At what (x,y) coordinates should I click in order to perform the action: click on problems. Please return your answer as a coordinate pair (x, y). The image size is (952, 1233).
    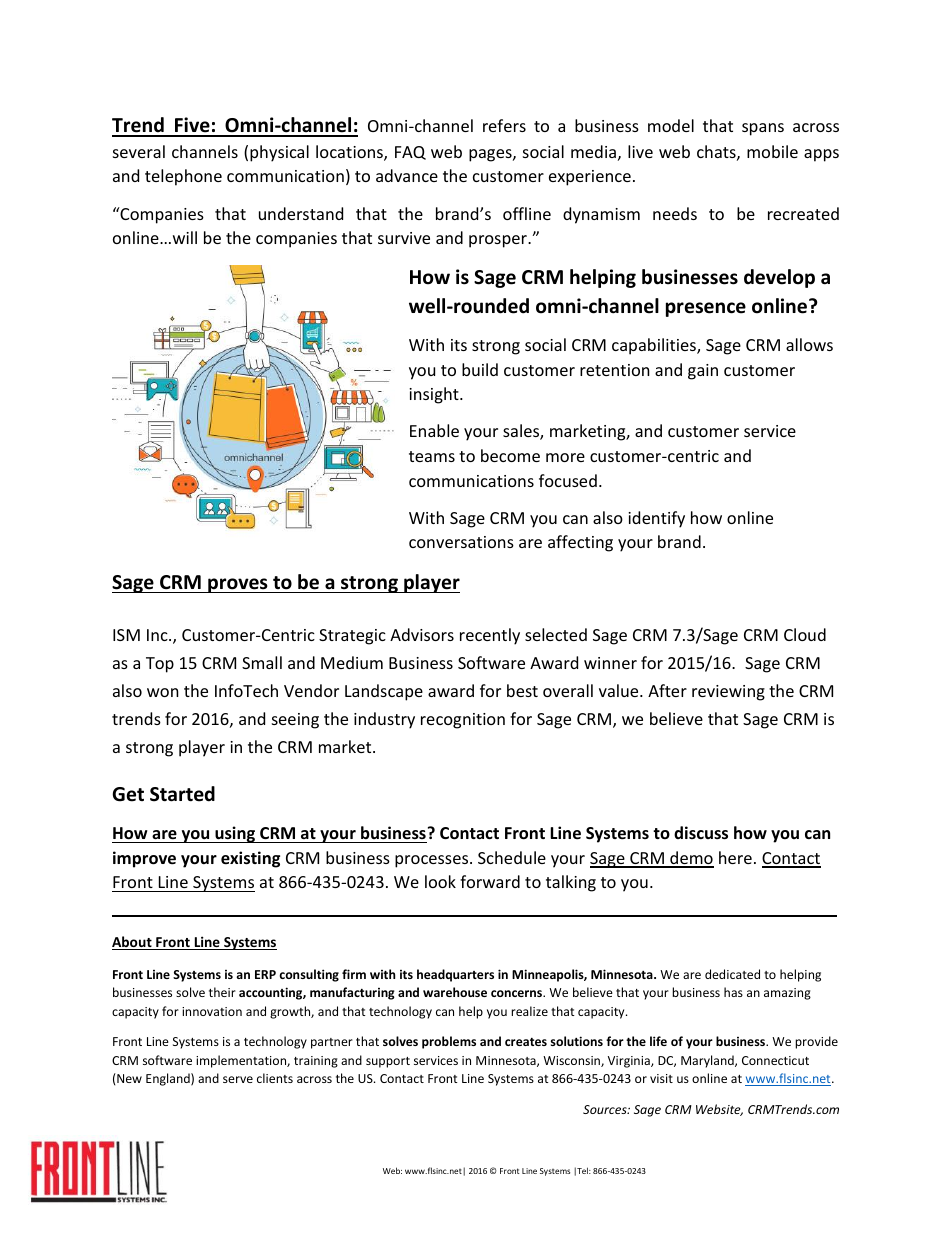
    Looking at the image, I should click on (449, 1042).
